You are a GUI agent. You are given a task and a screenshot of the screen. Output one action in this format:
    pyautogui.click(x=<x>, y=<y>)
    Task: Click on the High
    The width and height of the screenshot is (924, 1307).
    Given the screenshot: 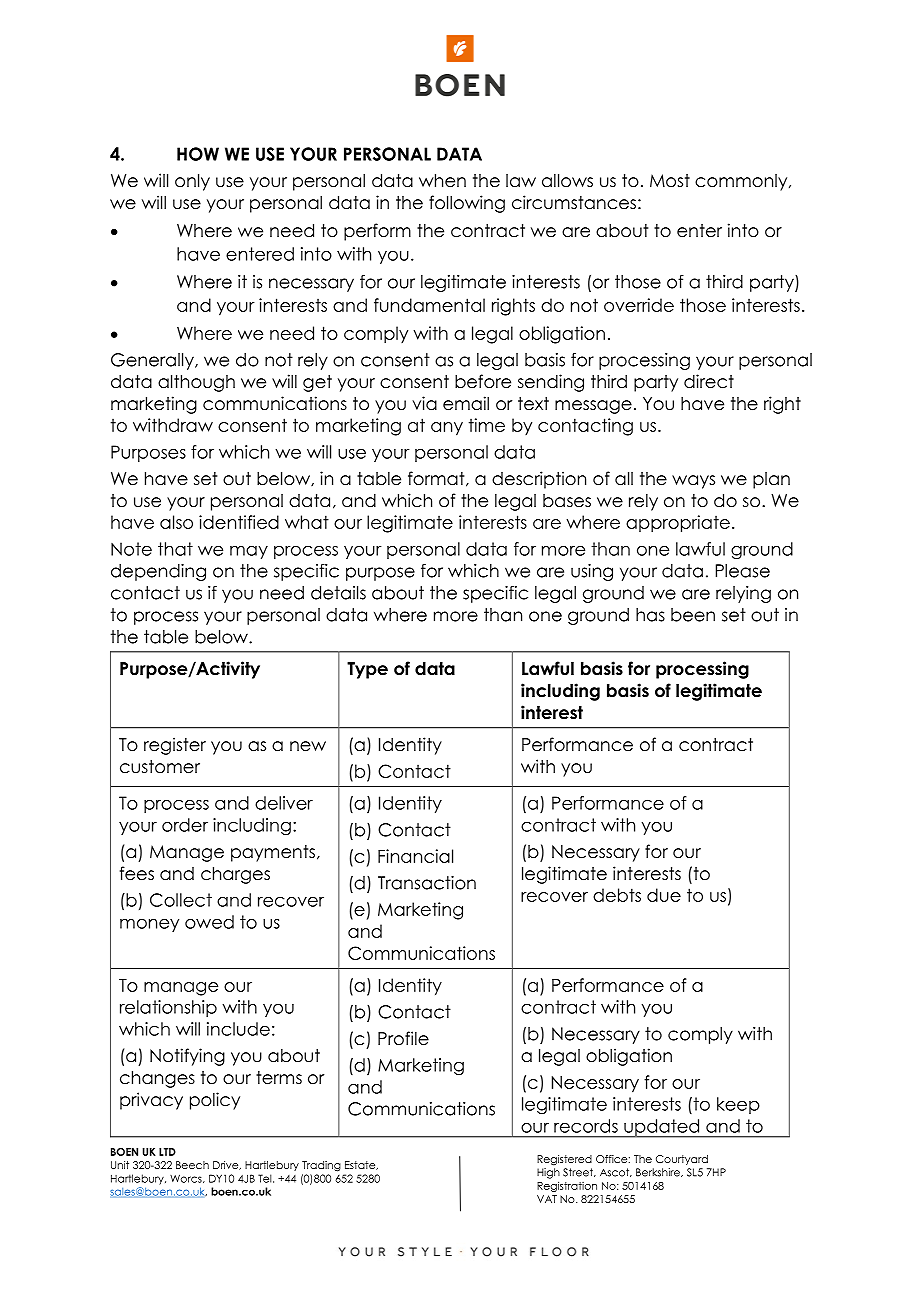 What is the action you would take?
    pyautogui.click(x=548, y=1173)
